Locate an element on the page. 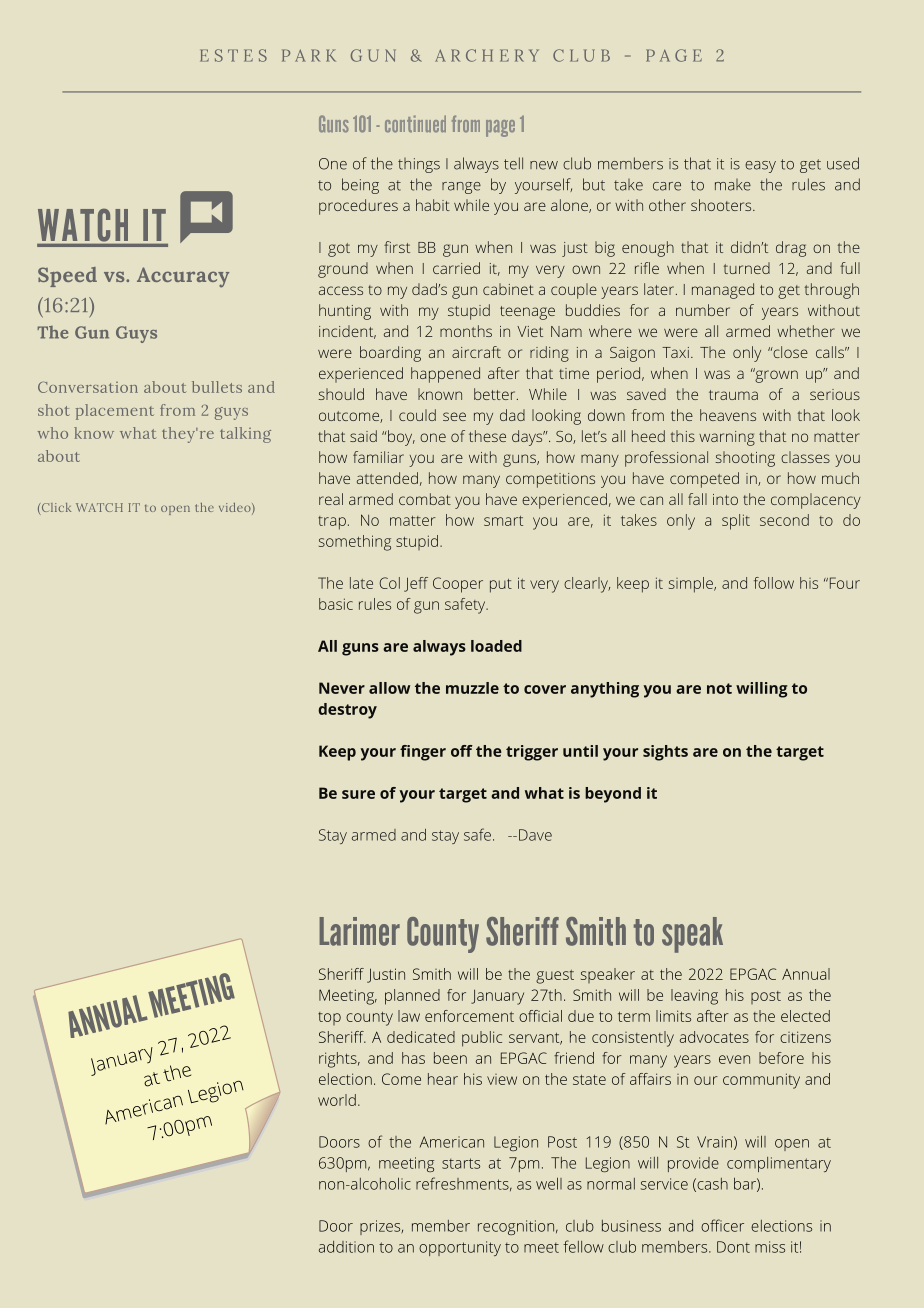 This image has width=924, height=1308. Accuracy is located at coordinates (183, 277).
